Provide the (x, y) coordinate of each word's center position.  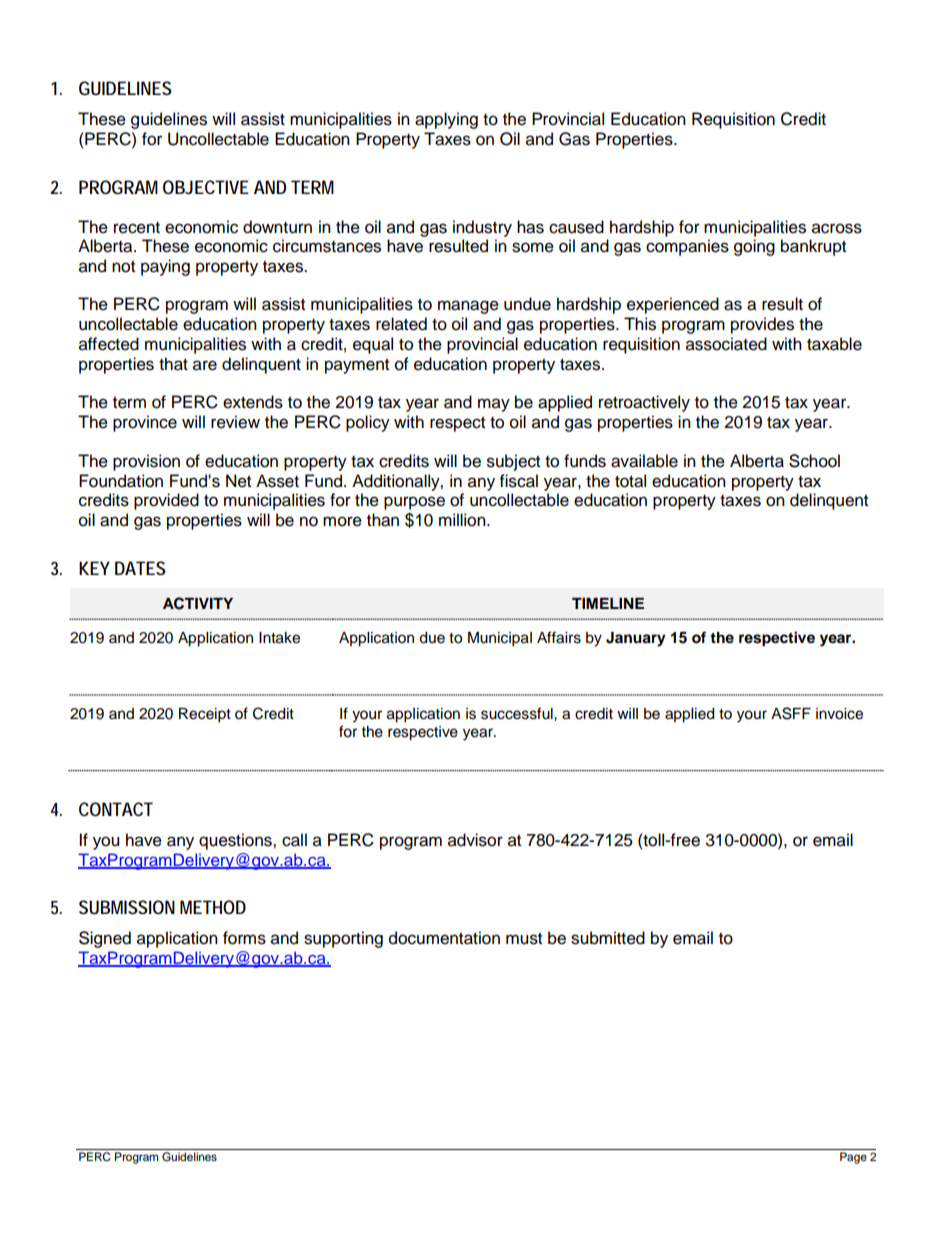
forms (244, 938)
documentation (444, 938)
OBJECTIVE (206, 187)
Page (853, 1158)
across (837, 228)
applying (446, 120)
